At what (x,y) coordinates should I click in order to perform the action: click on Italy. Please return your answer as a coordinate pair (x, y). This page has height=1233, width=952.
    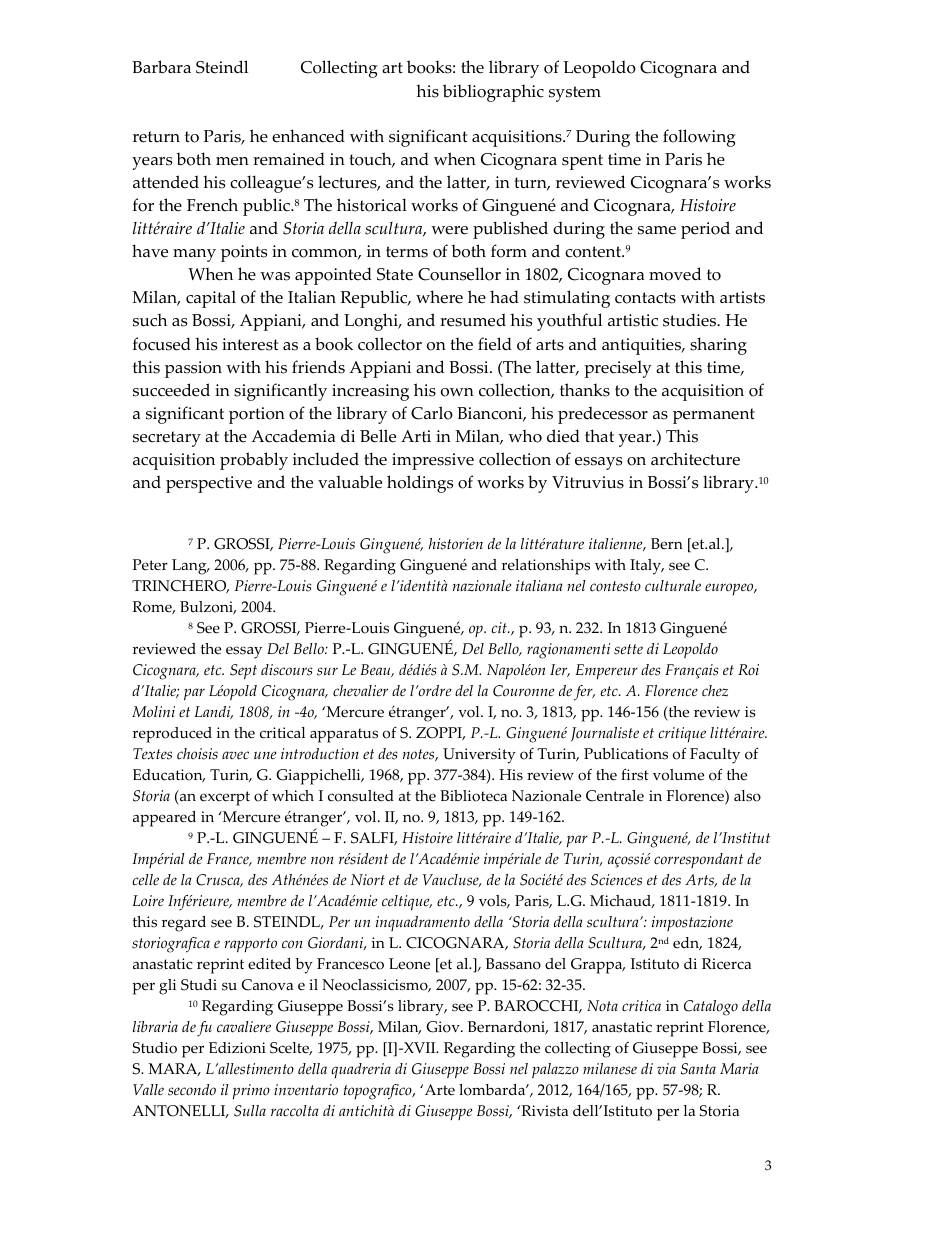
    Looking at the image, I should click on (646, 567).
